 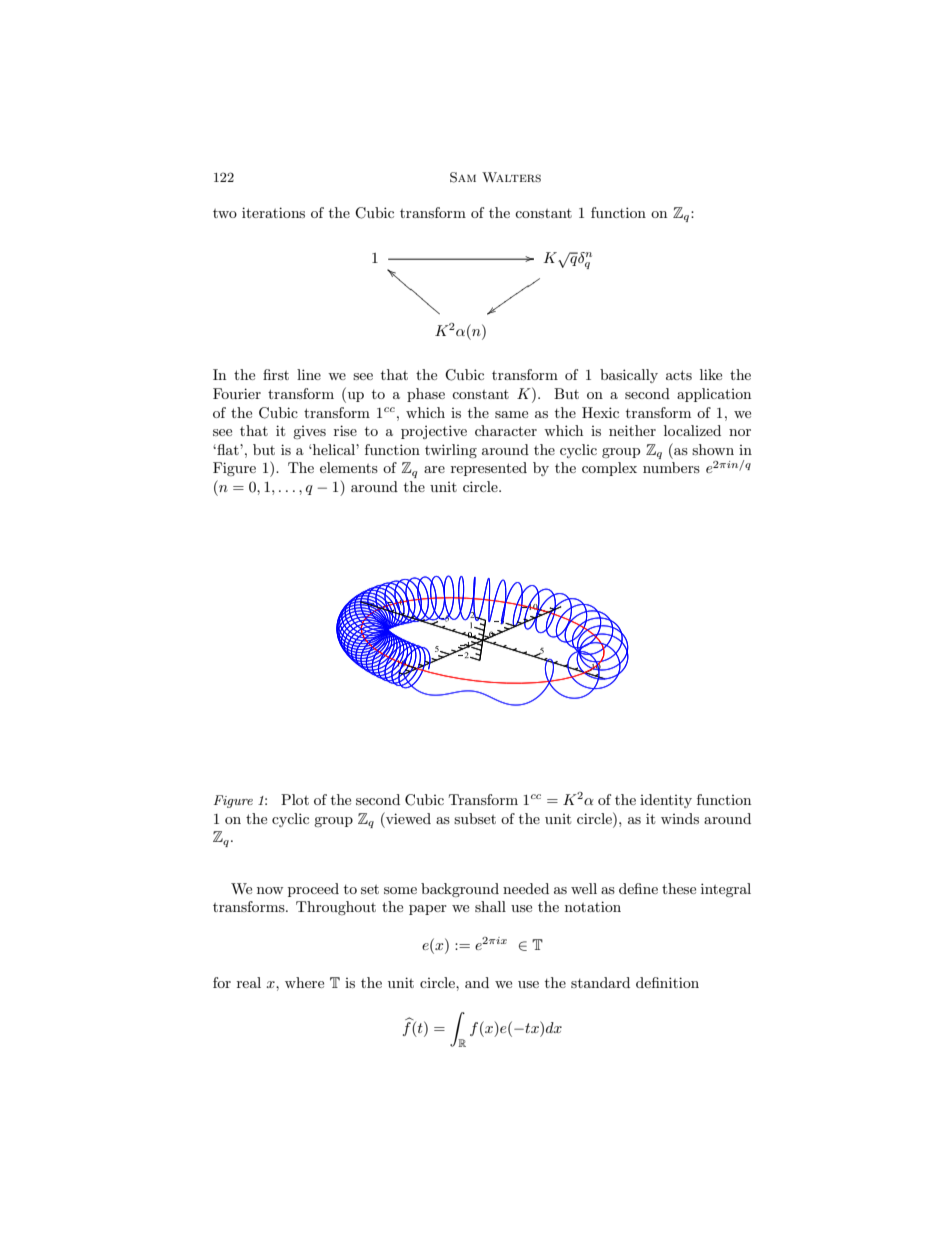 What do you see at coordinates (671, 467) in the screenshot?
I see `numbers` at bounding box center [671, 467].
